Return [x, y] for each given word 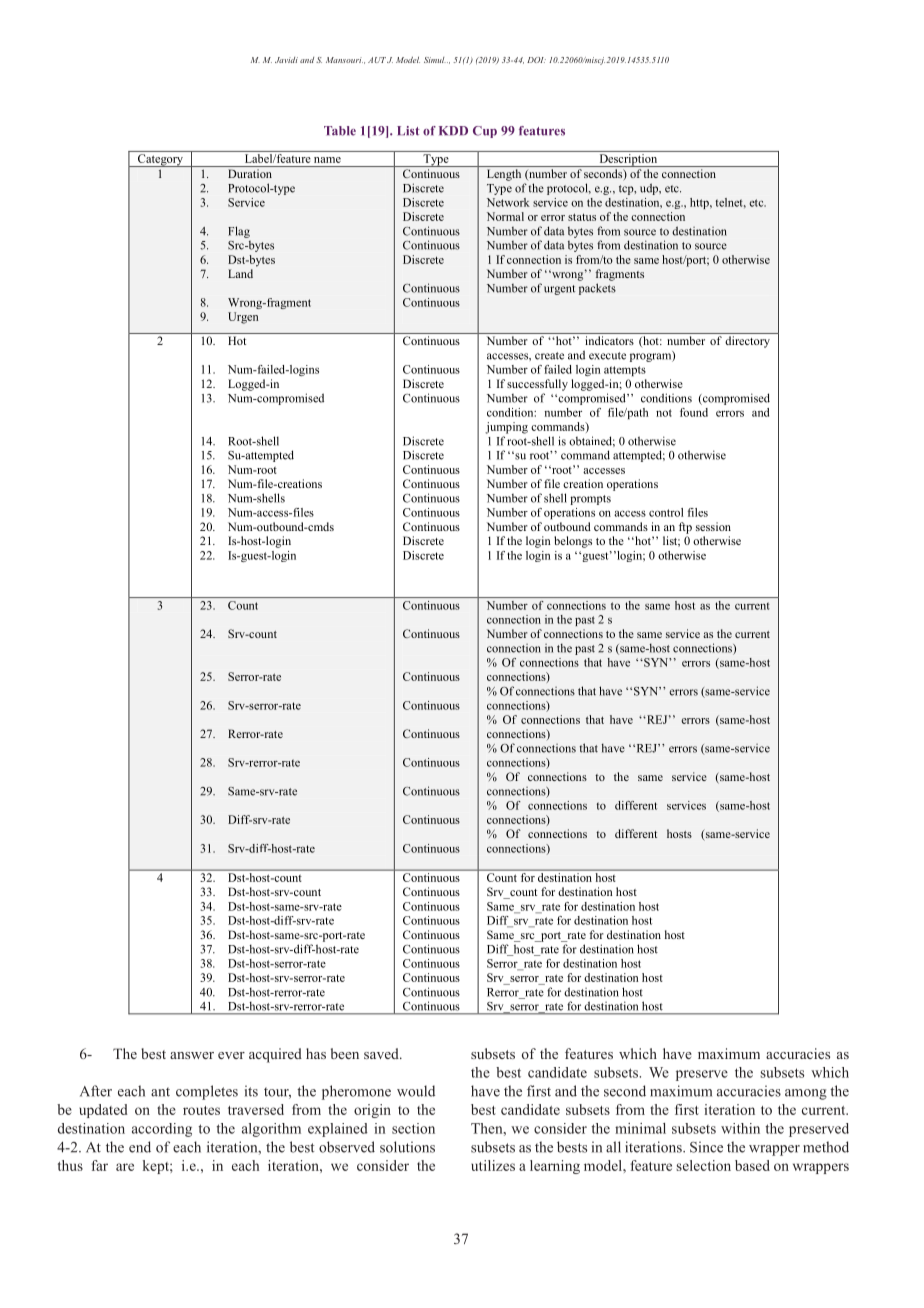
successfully [537, 385]
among [806, 1094]
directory [747, 342]
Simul [435, 60]
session [713, 526]
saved [382, 1053]
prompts [590, 500]
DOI [536, 60]
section [413, 1128]
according [162, 1130]
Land [240, 273]
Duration [250, 173]
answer [192, 1055]
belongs [573, 542]
